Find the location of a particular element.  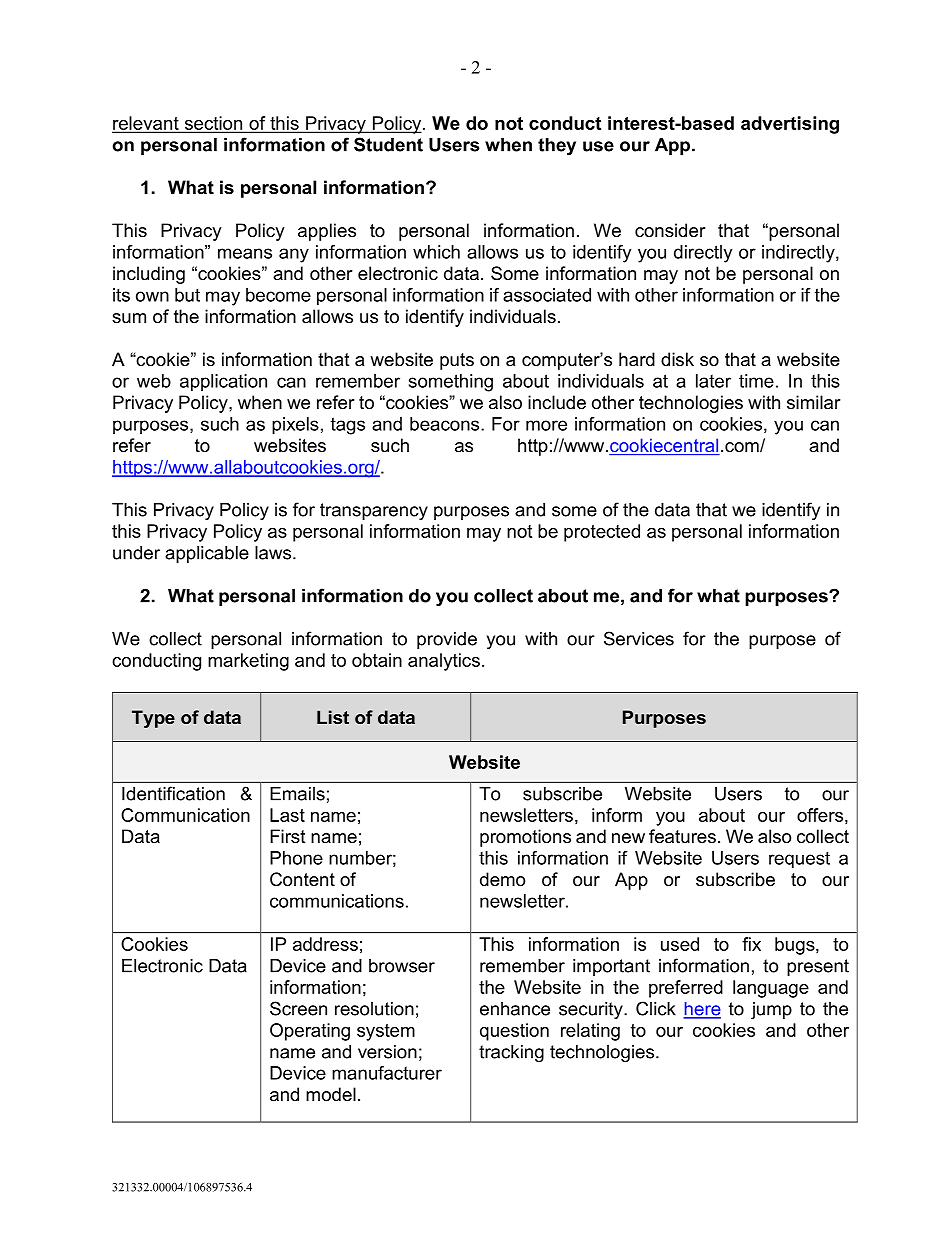

similar is located at coordinates (814, 402).
